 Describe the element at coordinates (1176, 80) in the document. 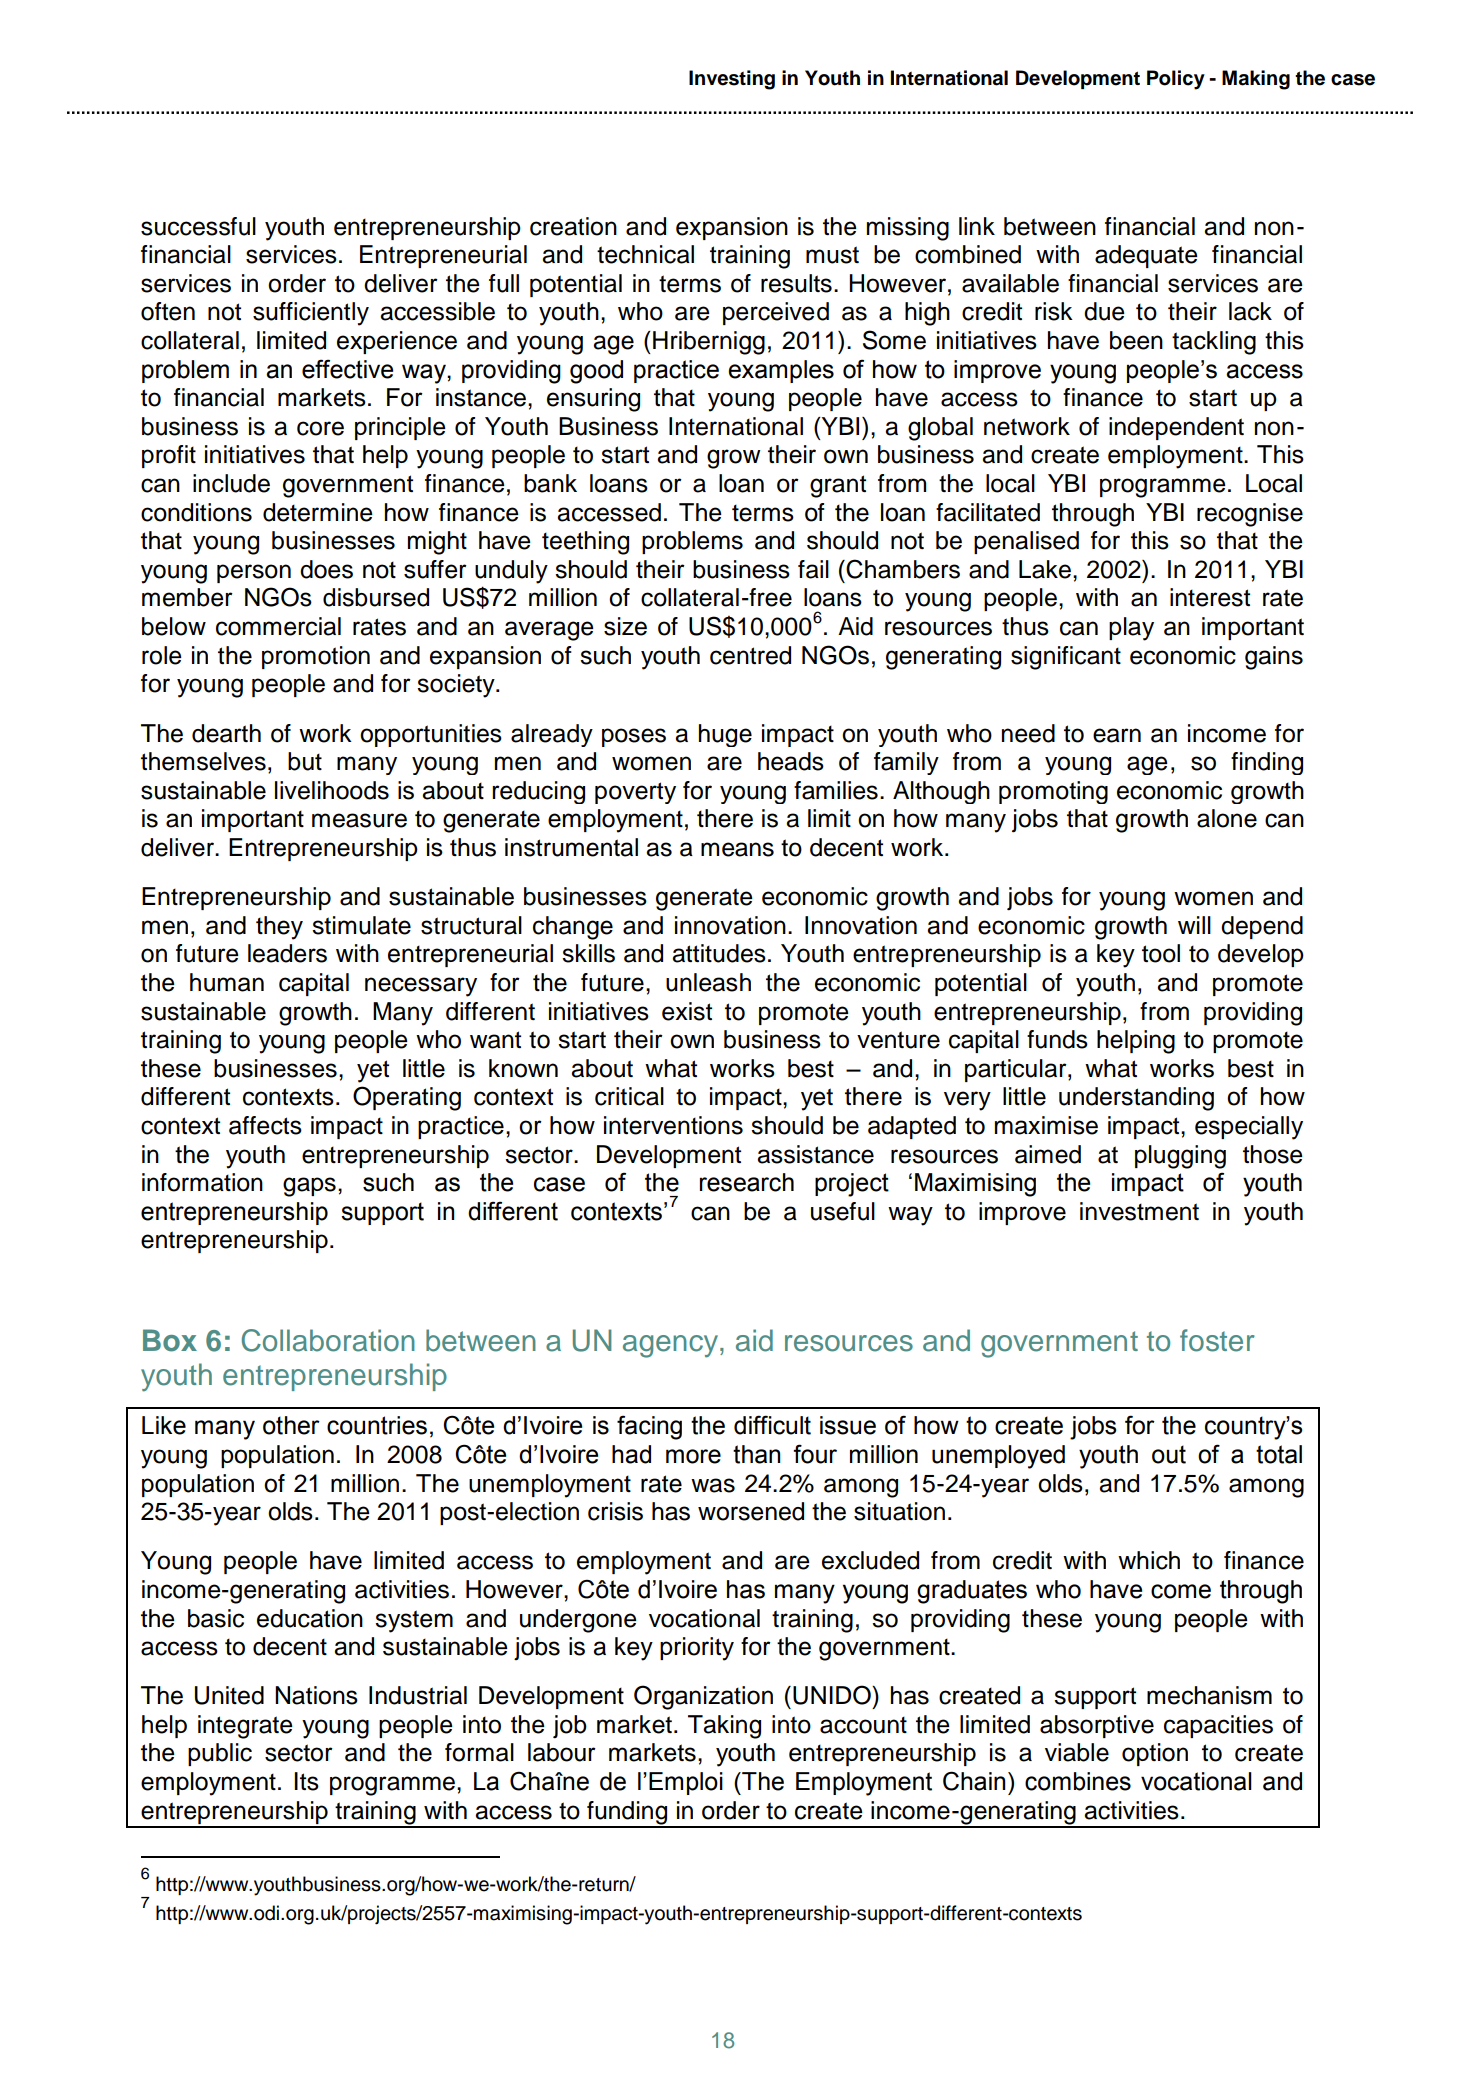

I see `Policy` at that location.
